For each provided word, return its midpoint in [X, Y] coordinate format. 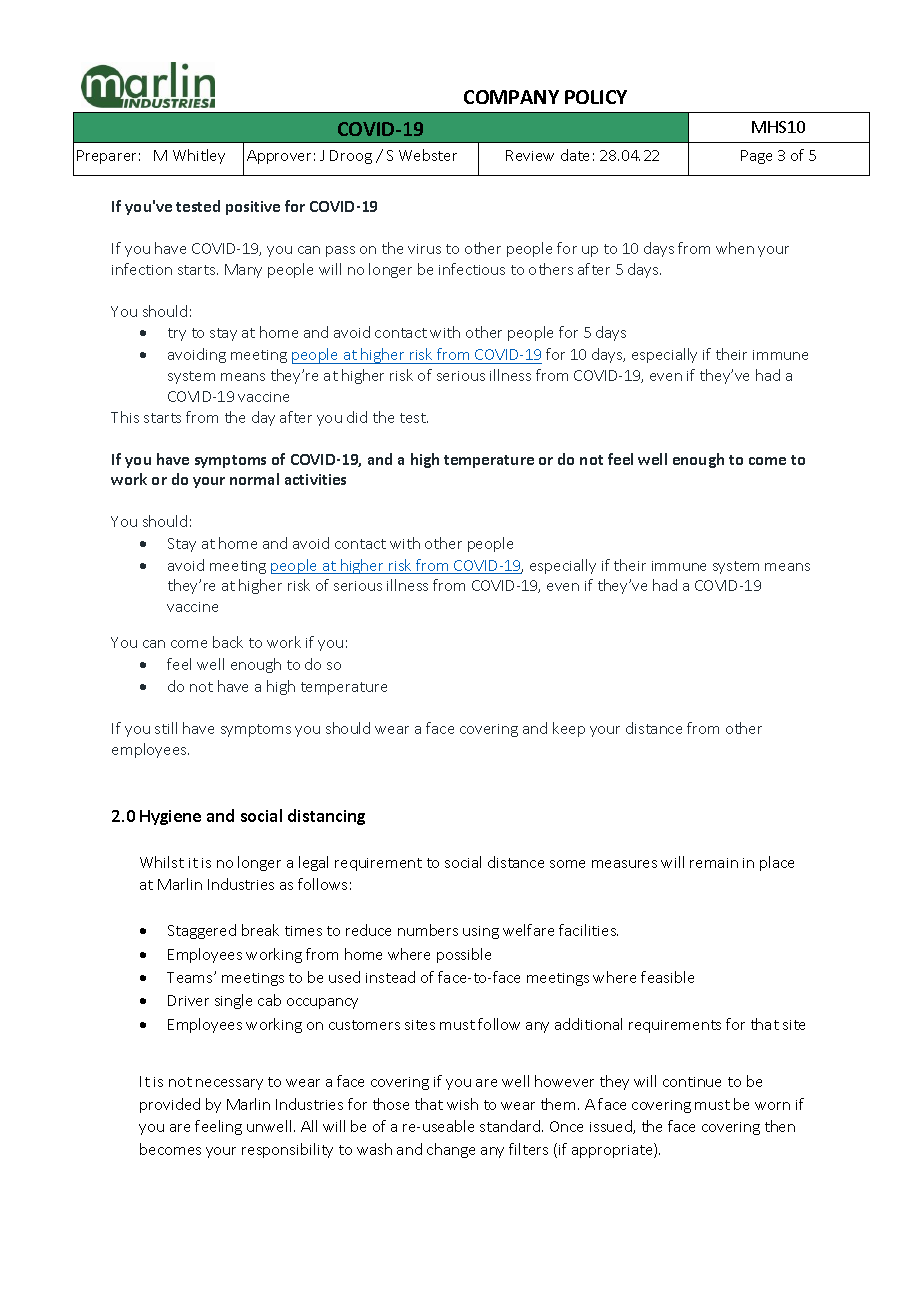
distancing [326, 817]
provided [170, 1105]
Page [756, 157]
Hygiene [170, 817]
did [357, 417]
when [735, 248]
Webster [428, 155]
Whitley [199, 156]
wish [462, 1104]
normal [254, 479]
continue [692, 1082]
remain [714, 863]
